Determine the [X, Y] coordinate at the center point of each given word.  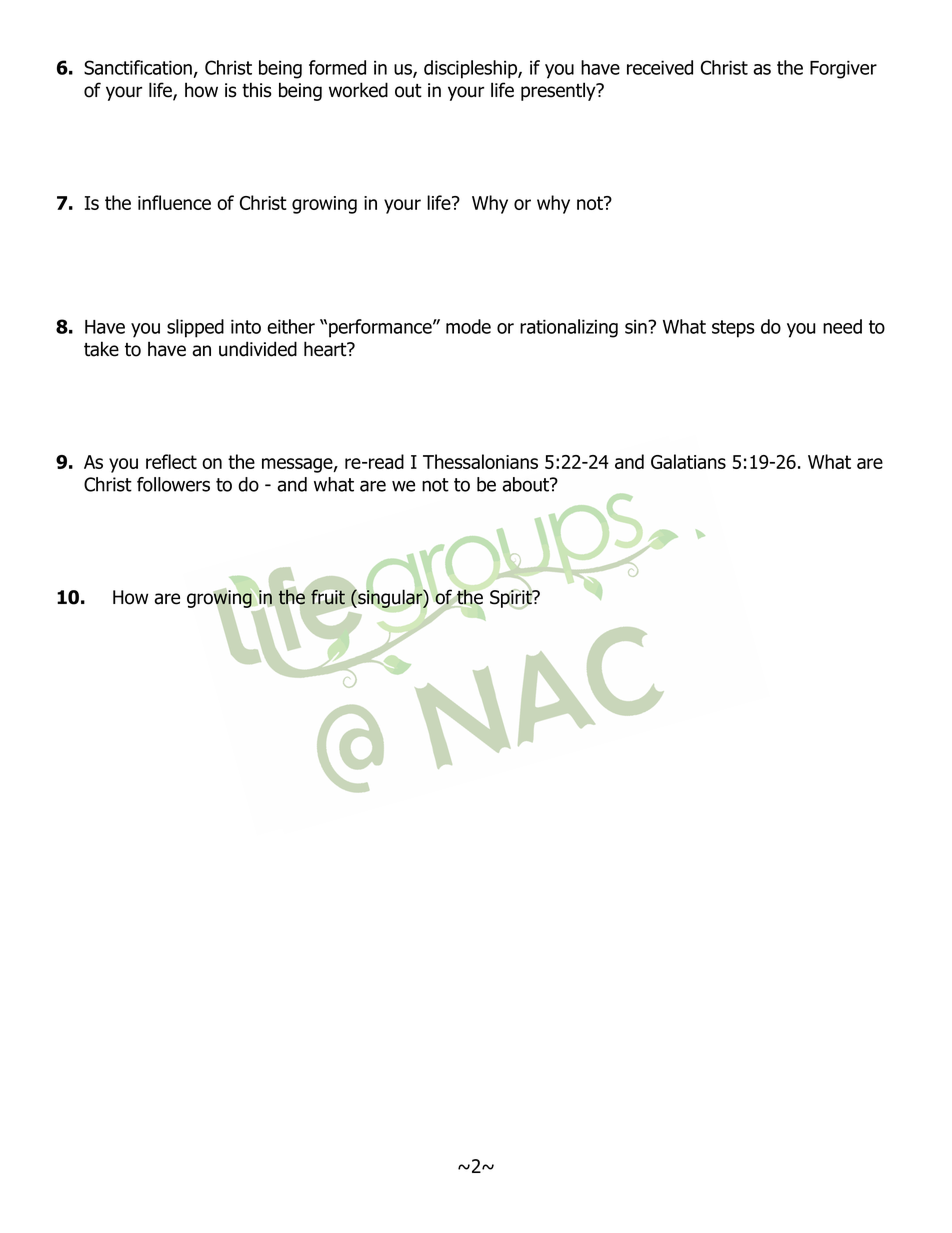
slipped [195, 328]
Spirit [512, 598]
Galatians [688, 461]
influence [174, 202]
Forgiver [843, 69]
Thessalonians [480, 461]
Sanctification [138, 67]
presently [559, 91]
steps [733, 329]
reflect [171, 461]
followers [173, 484]
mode [468, 326]
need [842, 326]
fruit [328, 597]
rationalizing [569, 328]
